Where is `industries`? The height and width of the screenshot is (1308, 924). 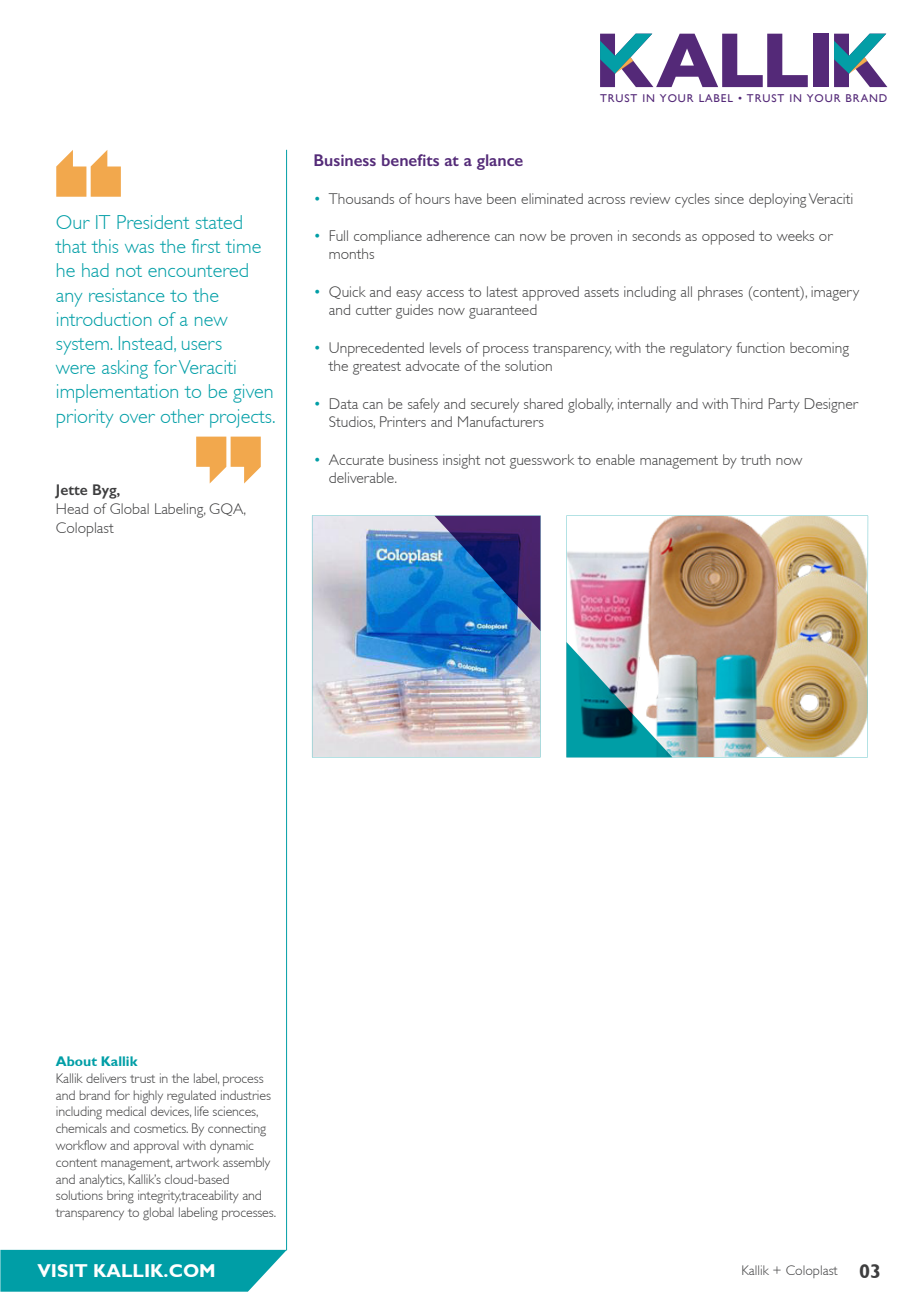
industries is located at coordinates (246, 1095).
